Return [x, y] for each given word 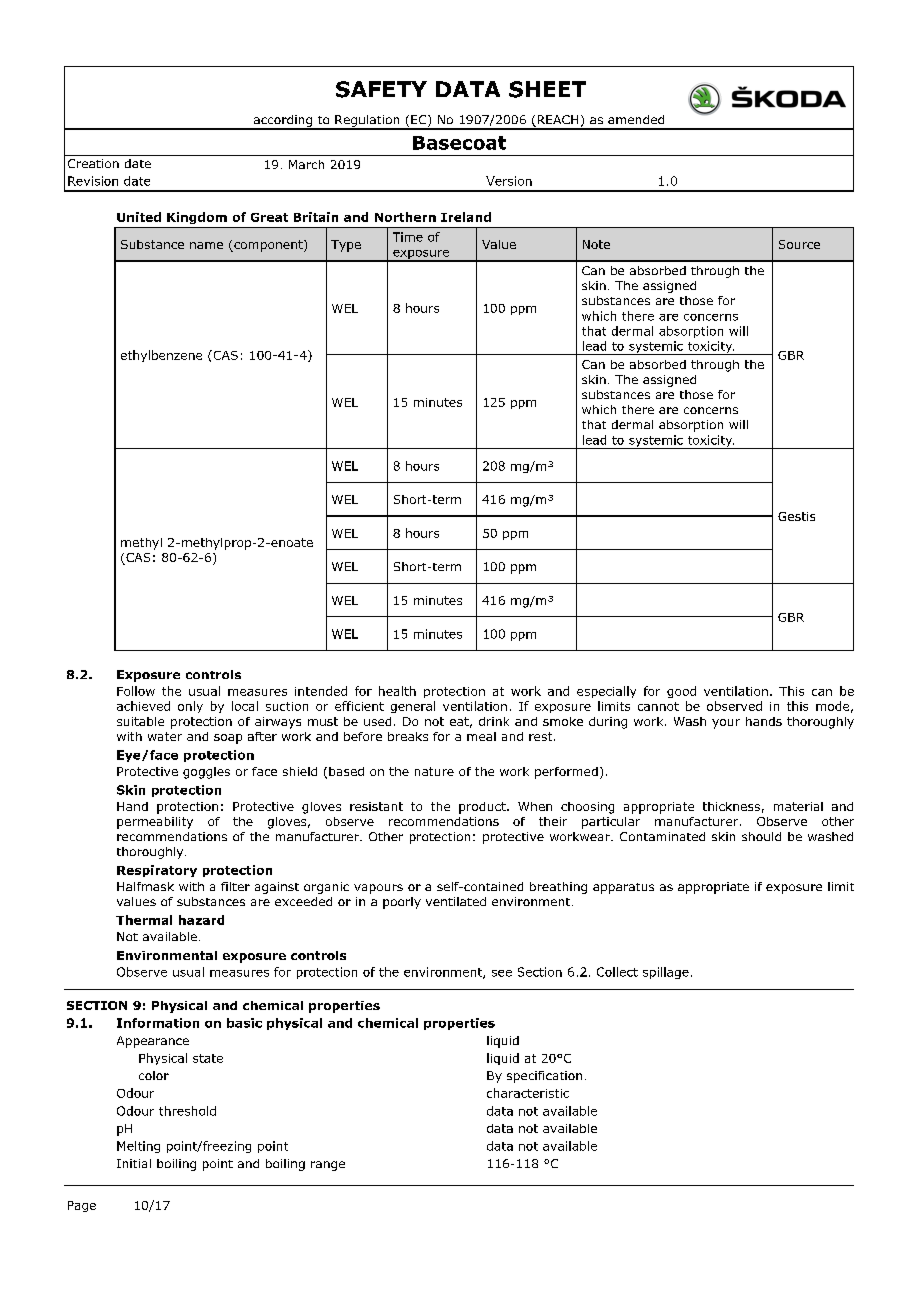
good [681, 692]
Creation [93, 163]
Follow [136, 691]
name [206, 245]
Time [408, 237]
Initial [134, 1163]
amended [636, 119]
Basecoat [459, 143]
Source [799, 244]
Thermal [144, 920]
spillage [666, 973]
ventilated [456, 901]
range [328, 1166]
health [397, 691]
